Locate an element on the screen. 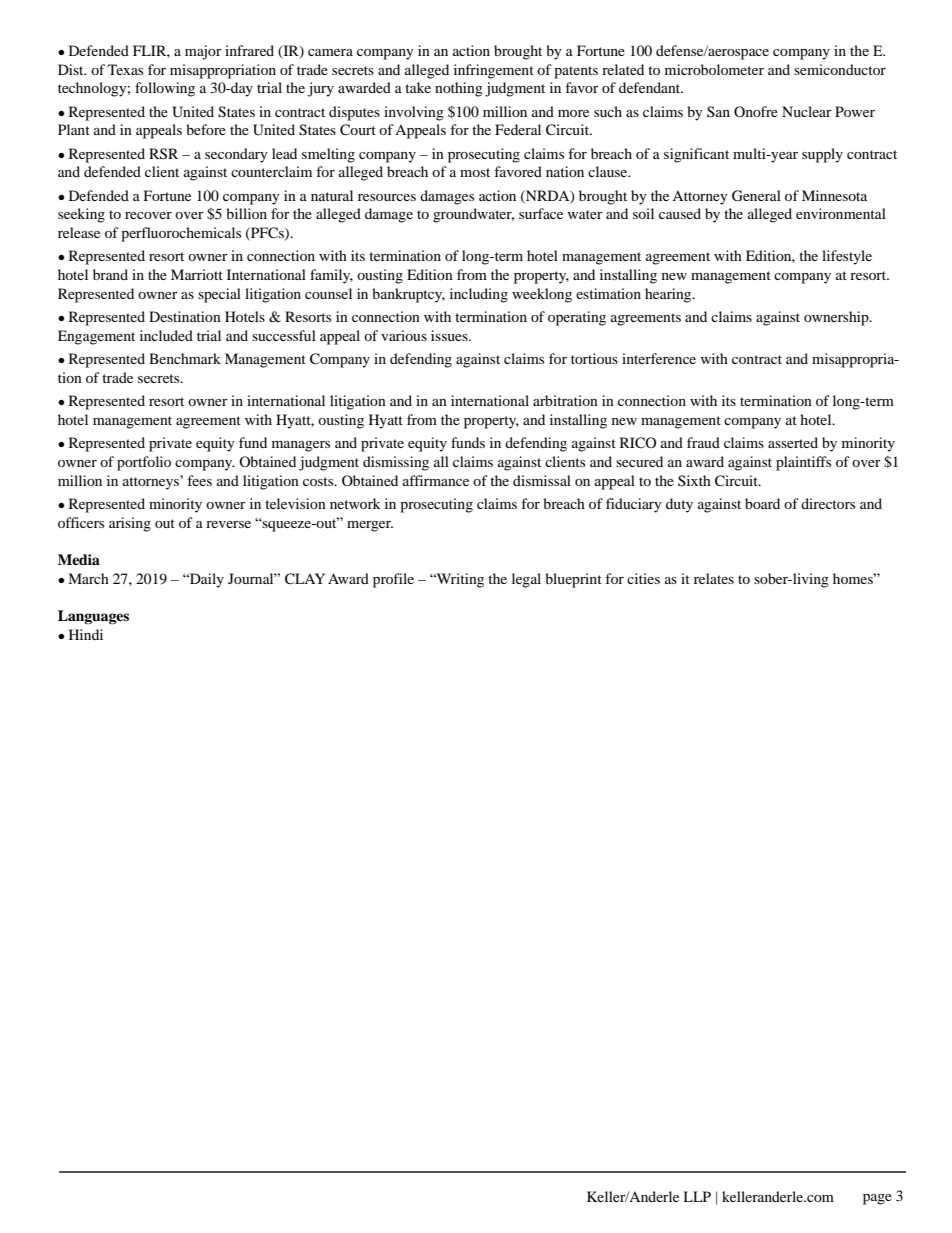 The image size is (952, 1233). nothing is located at coordinates (459, 89).
